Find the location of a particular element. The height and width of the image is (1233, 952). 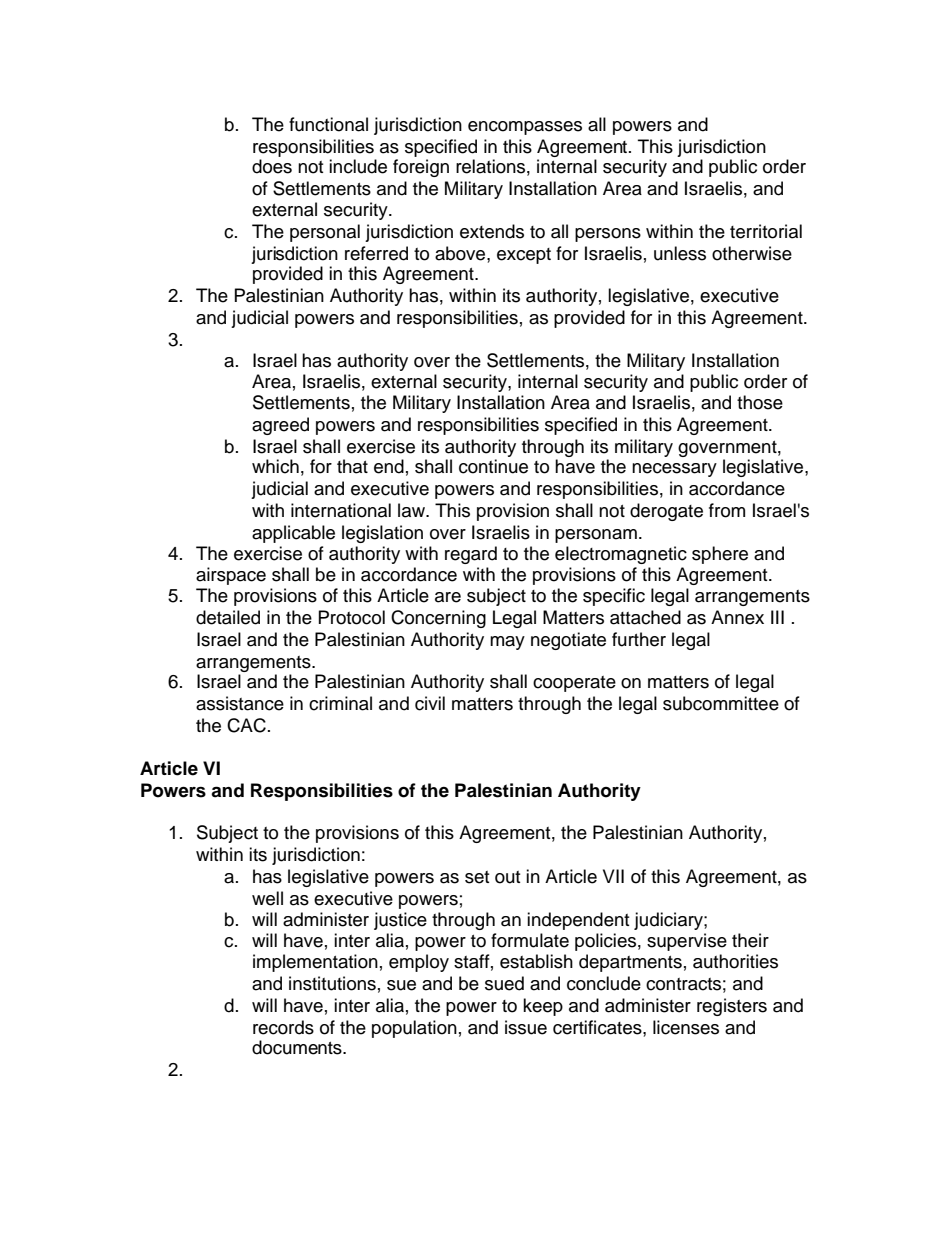

territorial is located at coordinates (766, 231).
